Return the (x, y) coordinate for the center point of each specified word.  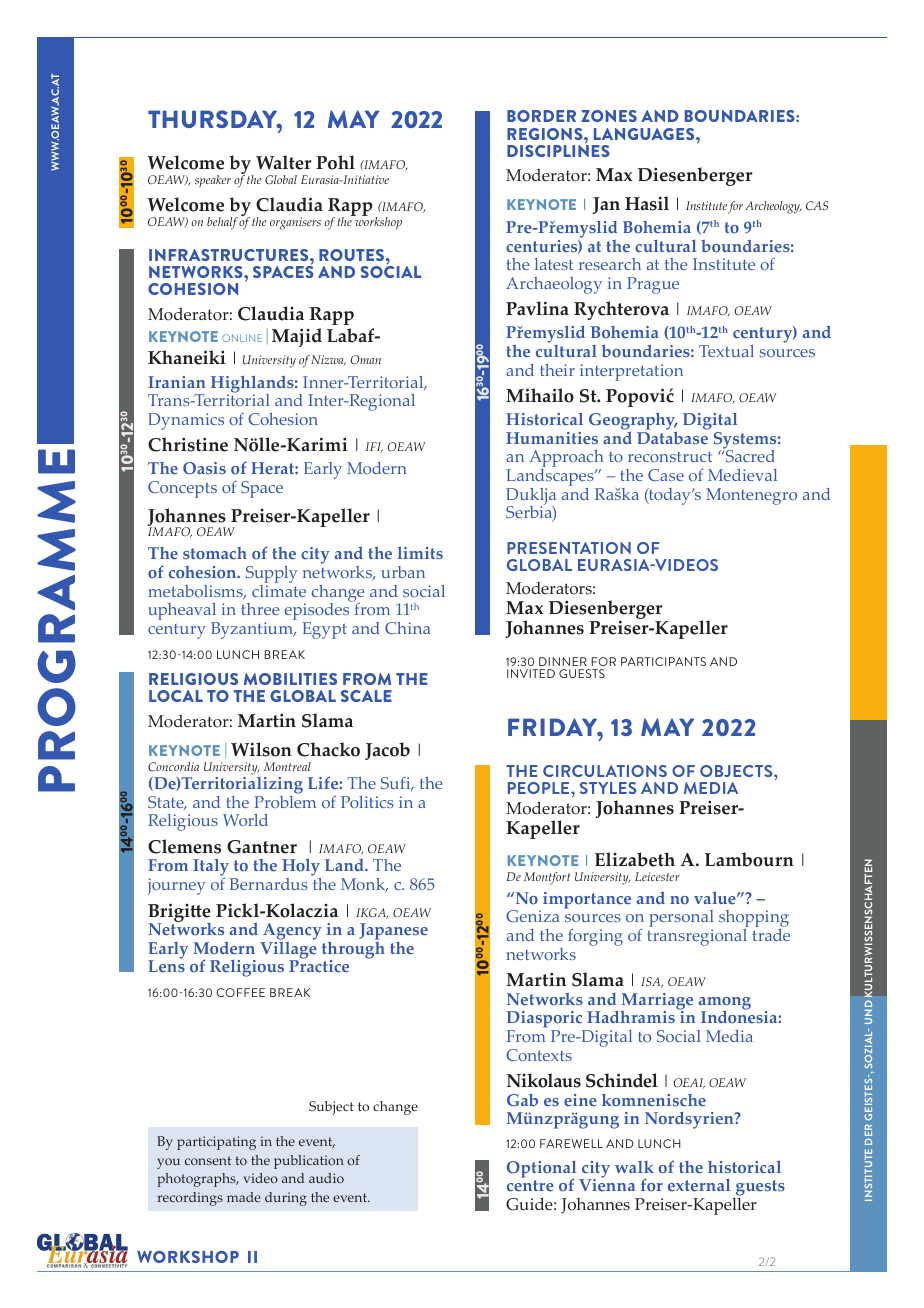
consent (208, 1160)
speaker (213, 181)
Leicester (657, 876)
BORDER (541, 116)
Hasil (647, 203)
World (245, 820)
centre (530, 1186)
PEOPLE (540, 788)
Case (666, 475)
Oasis (204, 468)
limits (420, 552)
